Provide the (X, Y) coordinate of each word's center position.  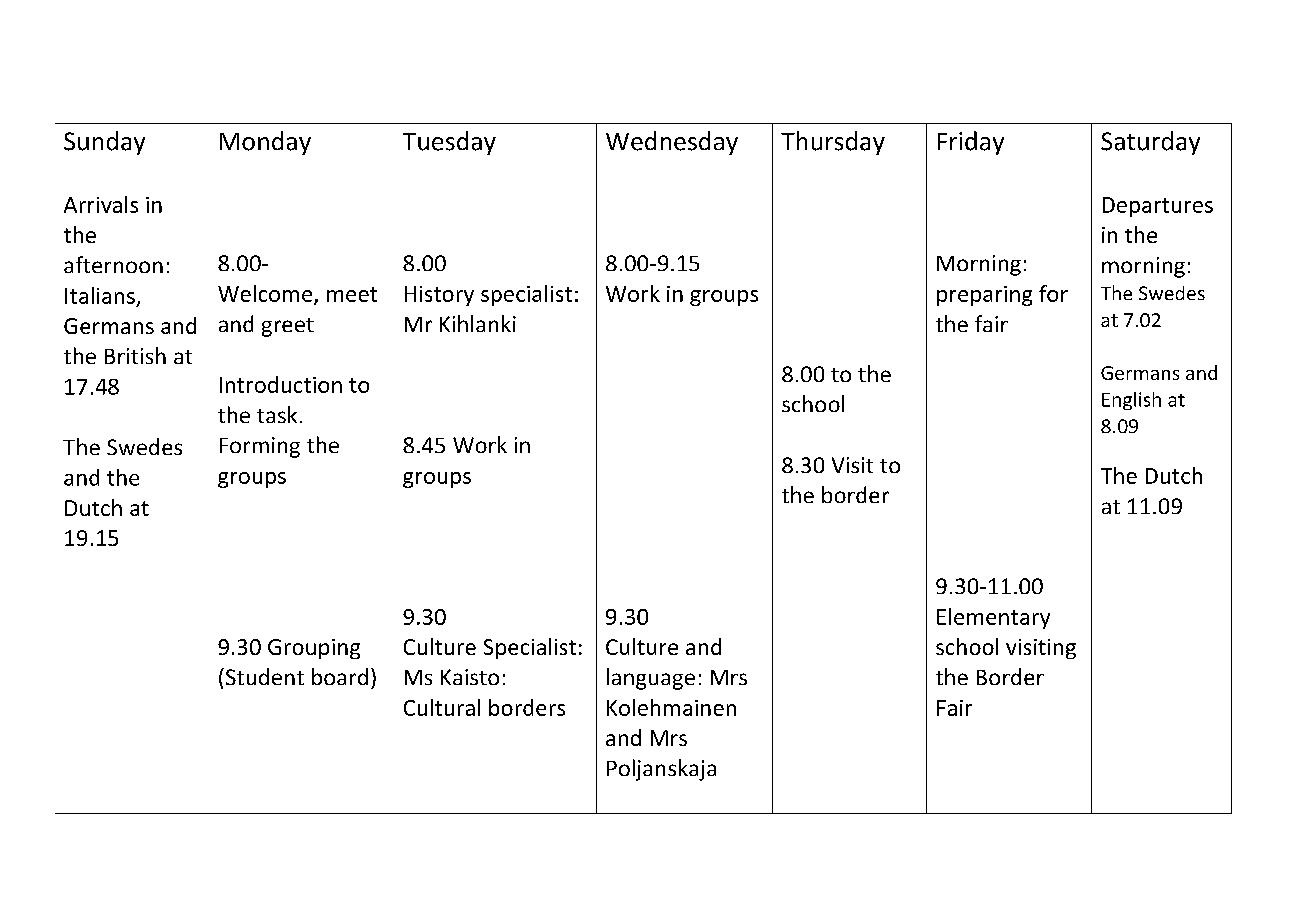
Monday (265, 143)
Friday (971, 143)
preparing (984, 296)
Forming (260, 447)
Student (263, 676)
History (439, 296)
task (277, 414)
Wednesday (672, 143)
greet (288, 327)
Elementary (993, 618)
